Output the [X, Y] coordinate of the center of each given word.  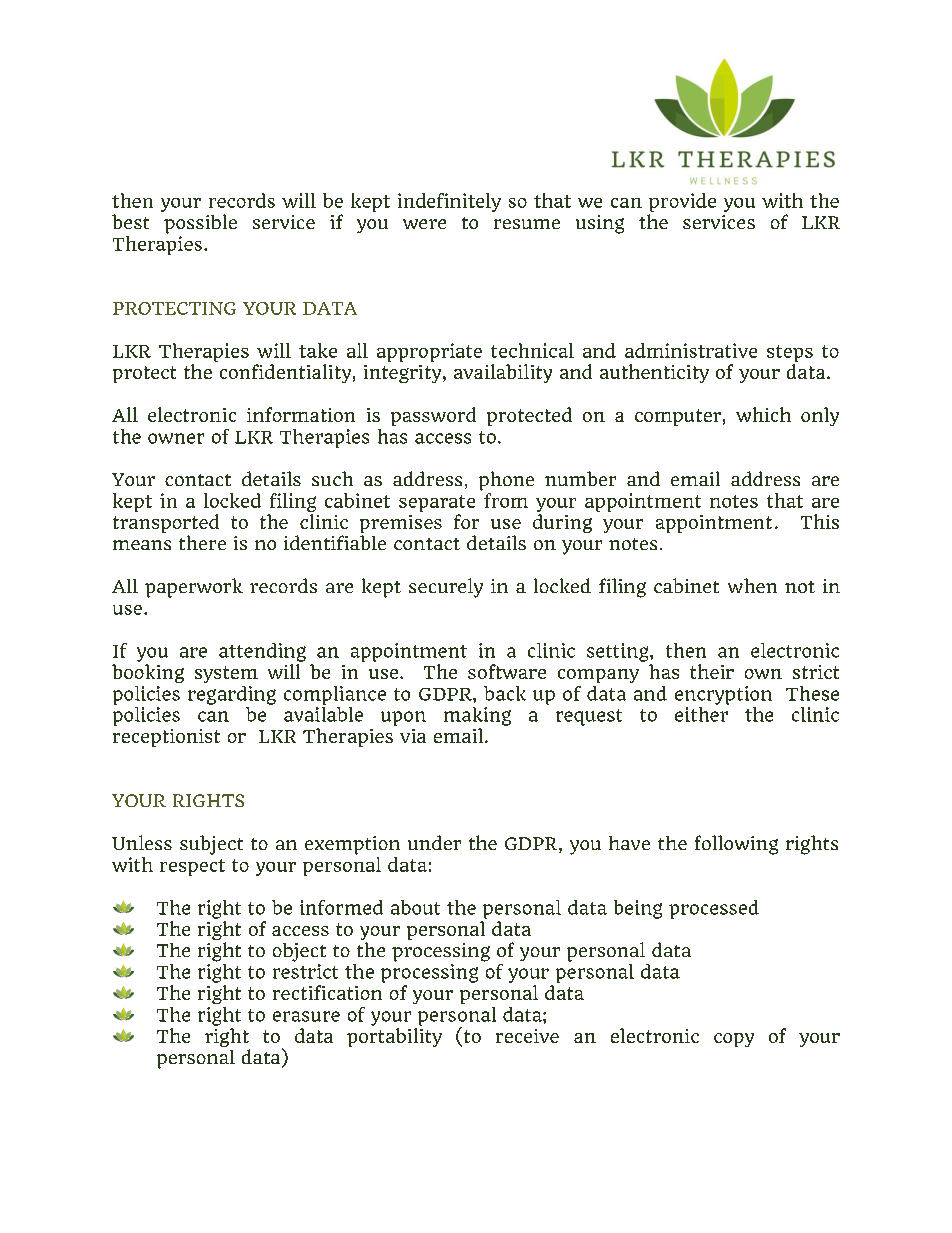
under [434, 842]
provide [682, 202]
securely [446, 588]
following [736, 845]
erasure [306, 1016]
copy [734, 1040]
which [763, 414]
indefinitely [449, 202]
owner [176, 438]
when [752, 585]
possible [200, 224]
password [433, 416]
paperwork [194, 588]
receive [527, 1036]
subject [211, 845]
